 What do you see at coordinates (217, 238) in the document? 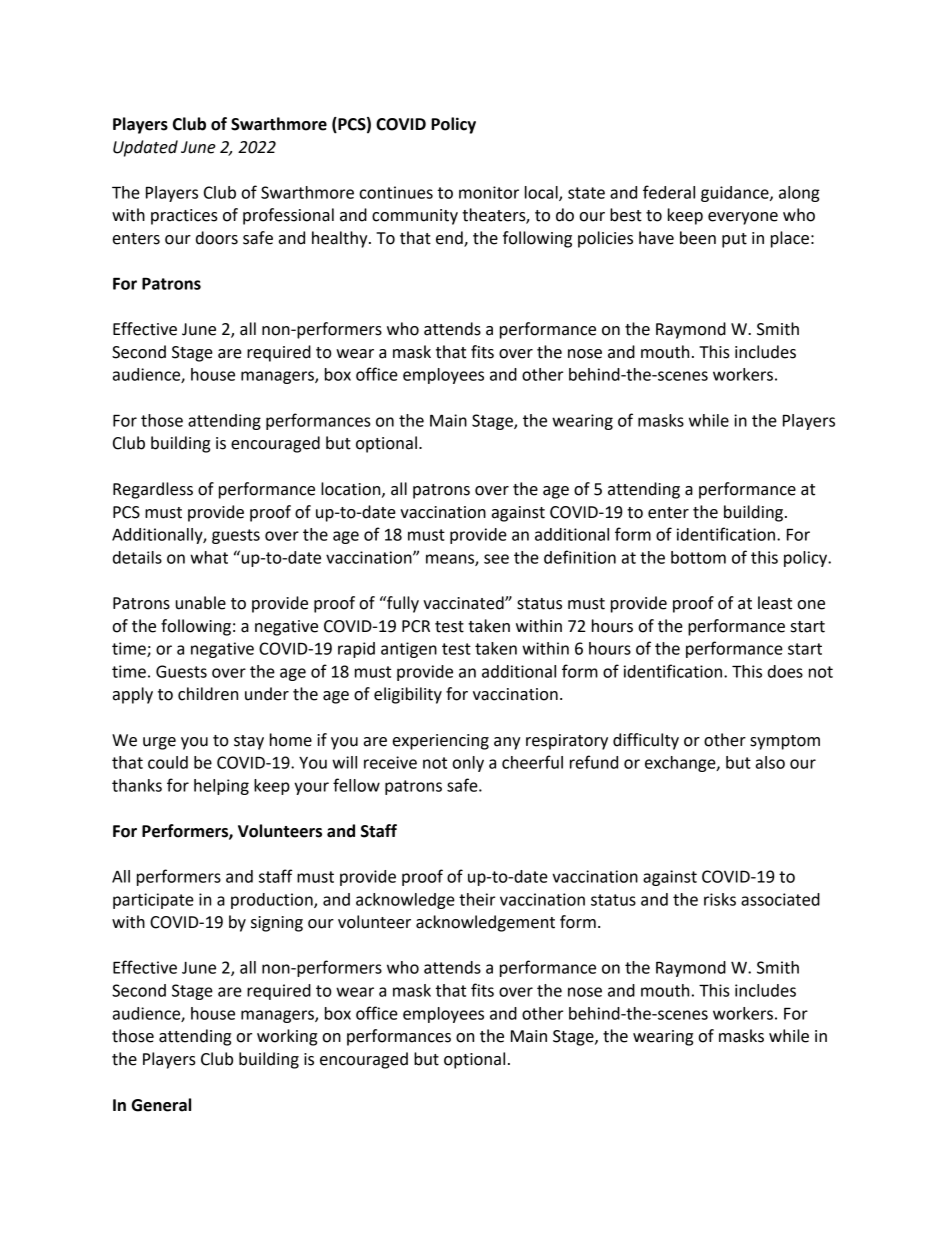
I see `doors` at bounding box center [217, 238].
